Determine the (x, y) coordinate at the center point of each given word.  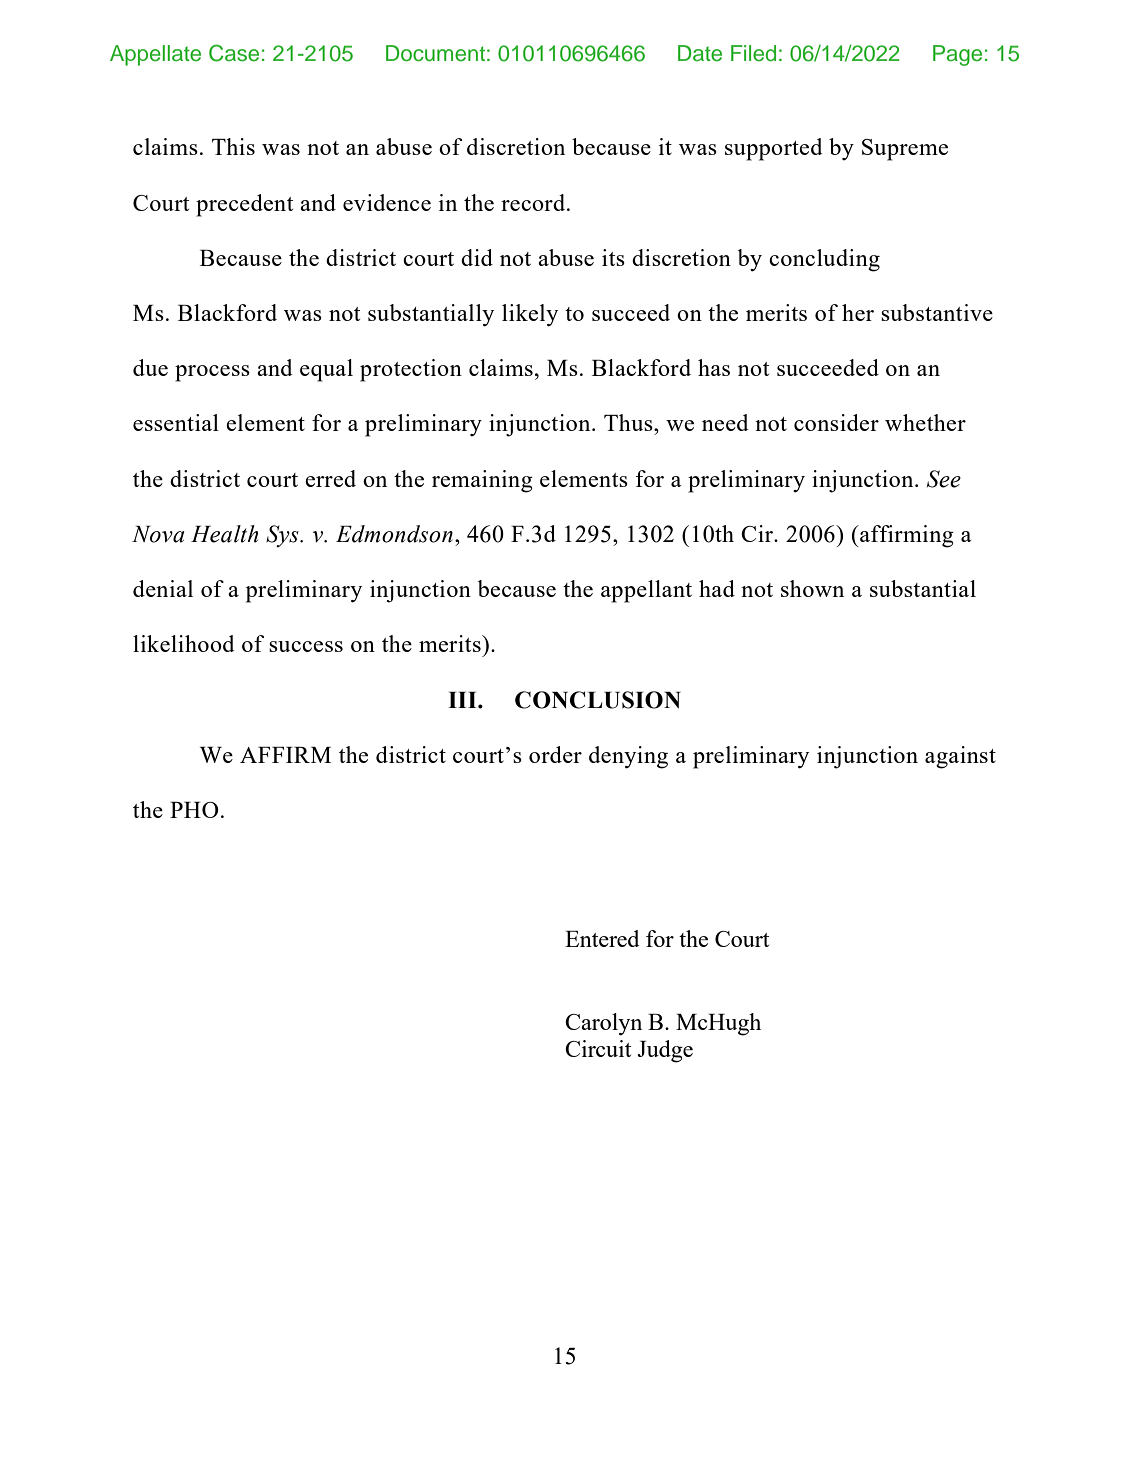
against (960, 757)
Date (700, 53)
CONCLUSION (598, 700)
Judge (665, 1051)
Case (234, 53)
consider (836, 422)
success (306, 646)
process (212, 373)
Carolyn (603, 1024)
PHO (194, 810)
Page (957, 55)
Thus (629, 422)
